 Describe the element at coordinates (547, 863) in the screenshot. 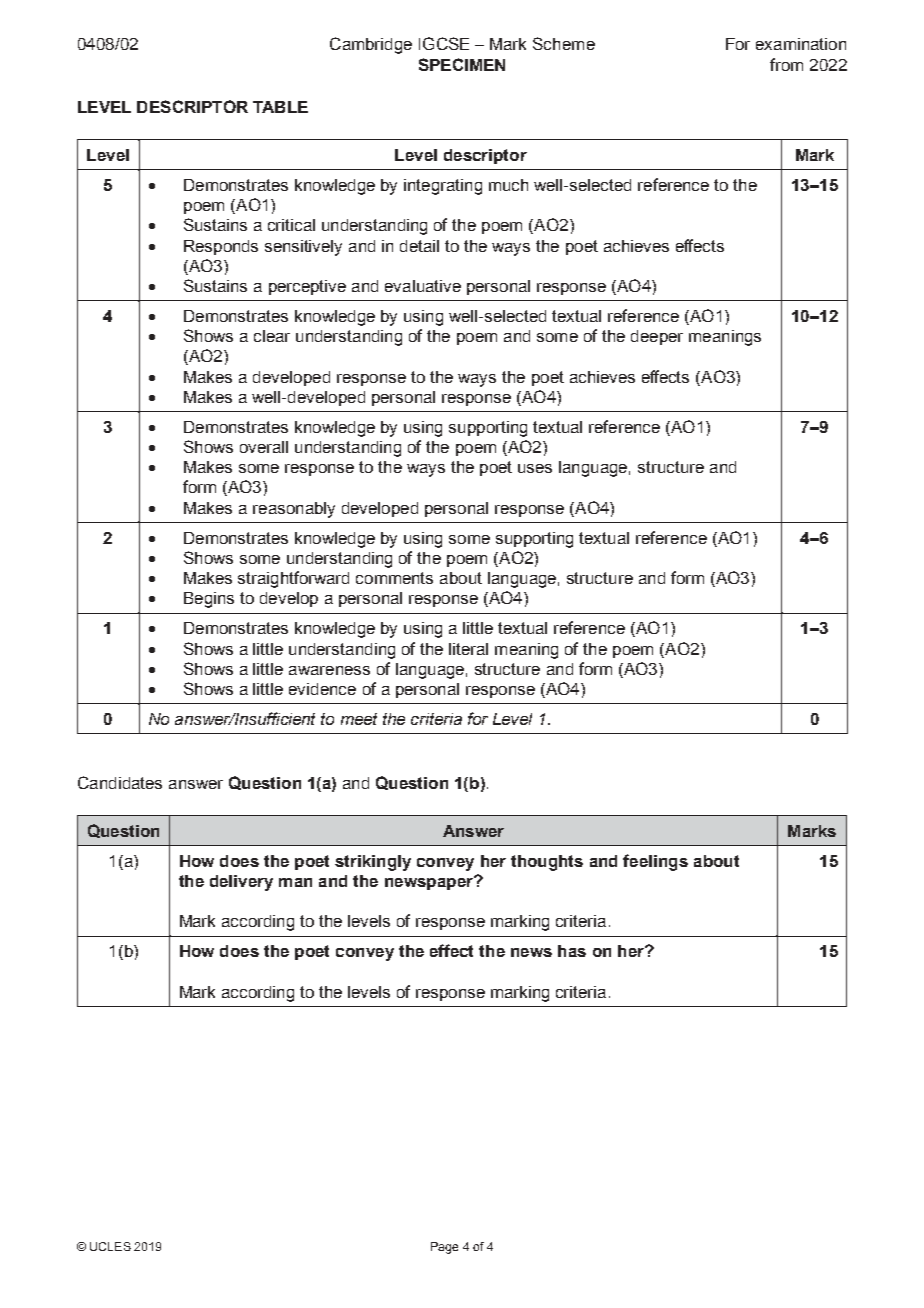

I see `thoughts` at that location.
